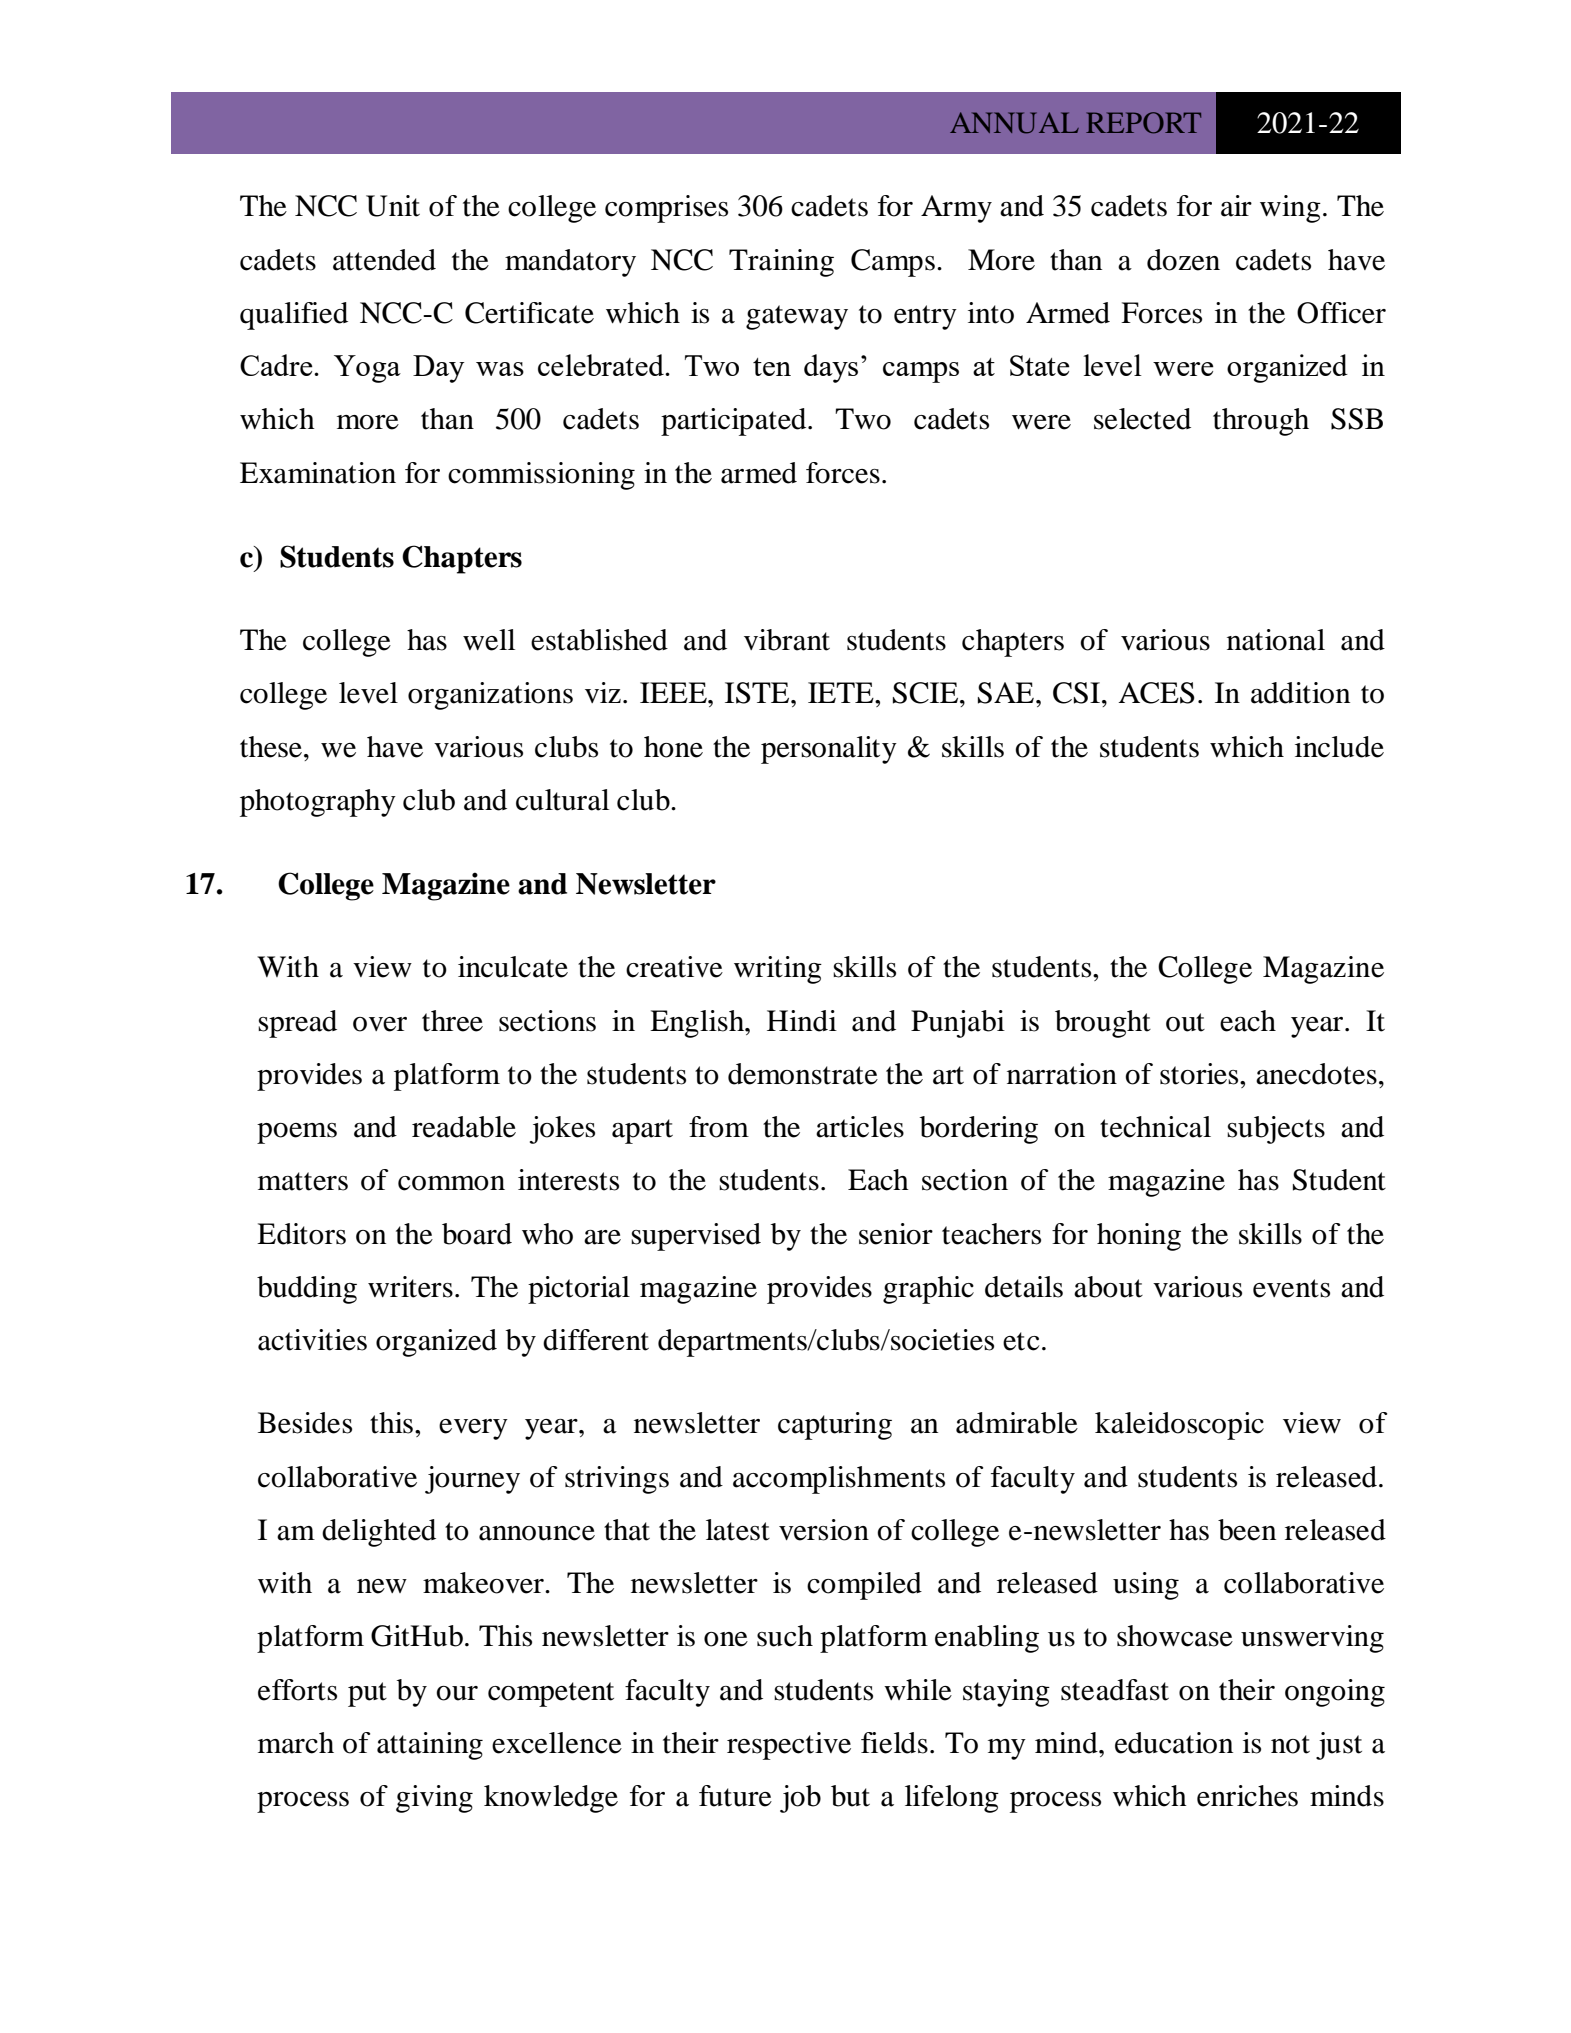 This screenshot has height=2033, width=1571. Describe the element at coordinates (1236, 206) in the screenshot. I see `air` at that location.
